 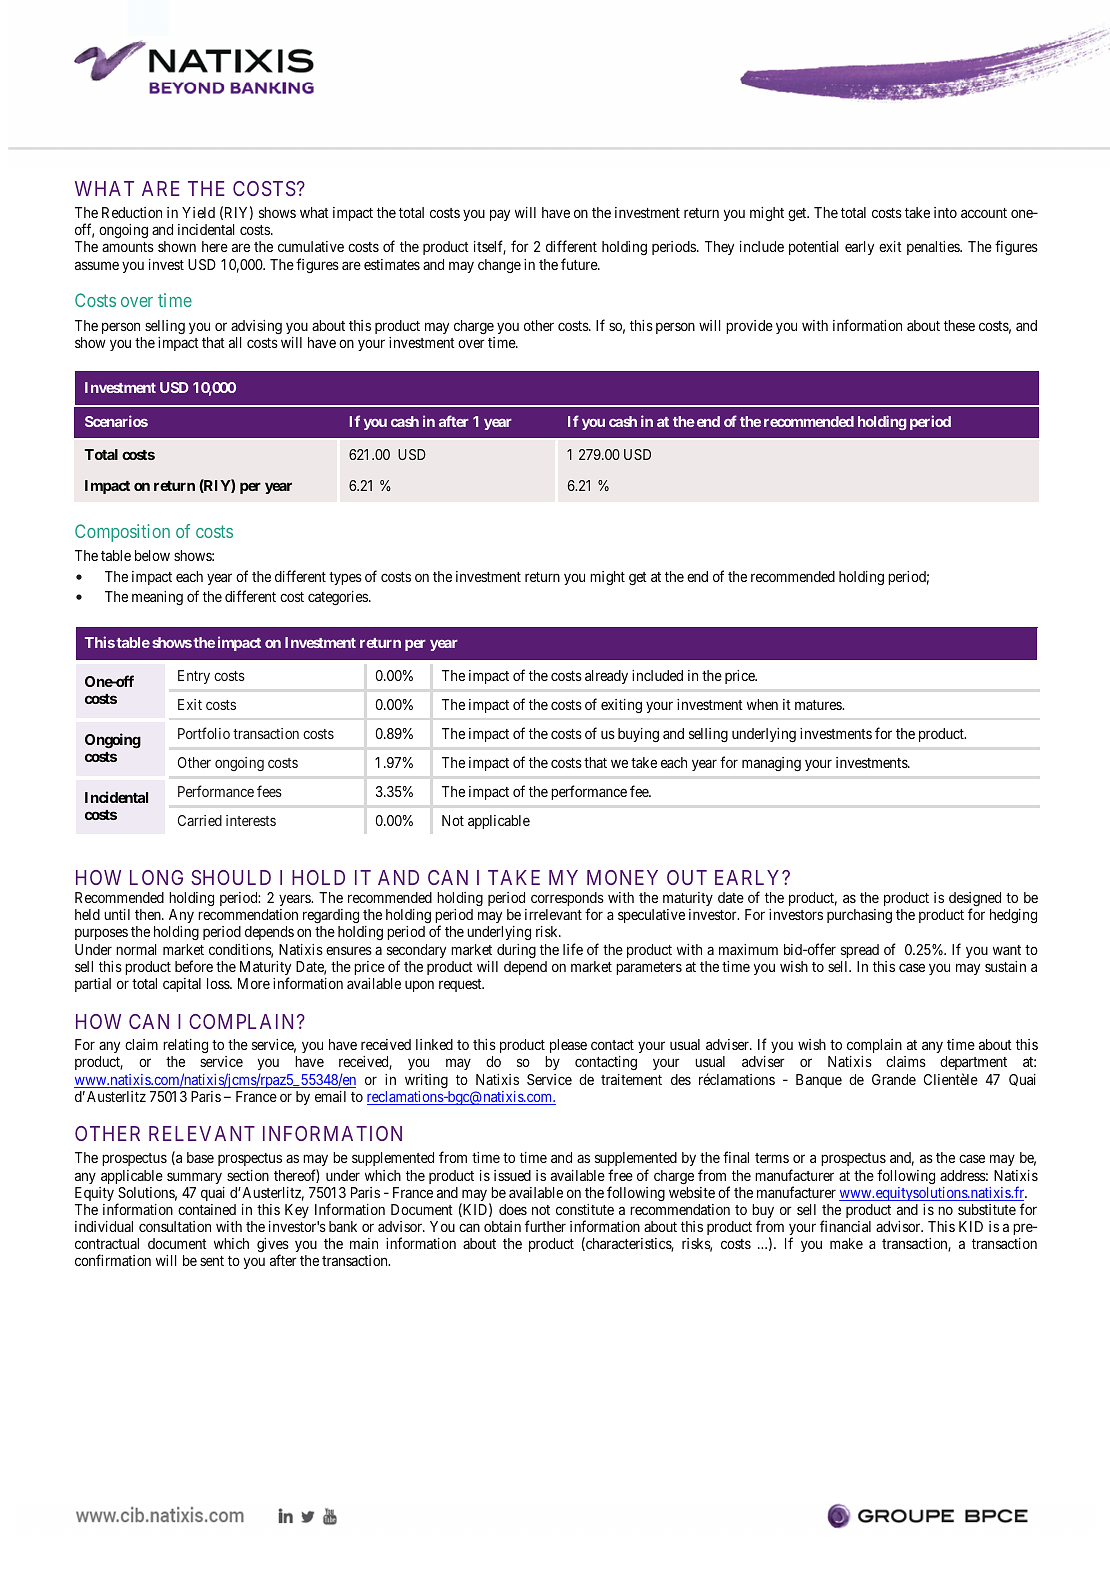 I want to click on consultation, so click(x=175, y=1226).
